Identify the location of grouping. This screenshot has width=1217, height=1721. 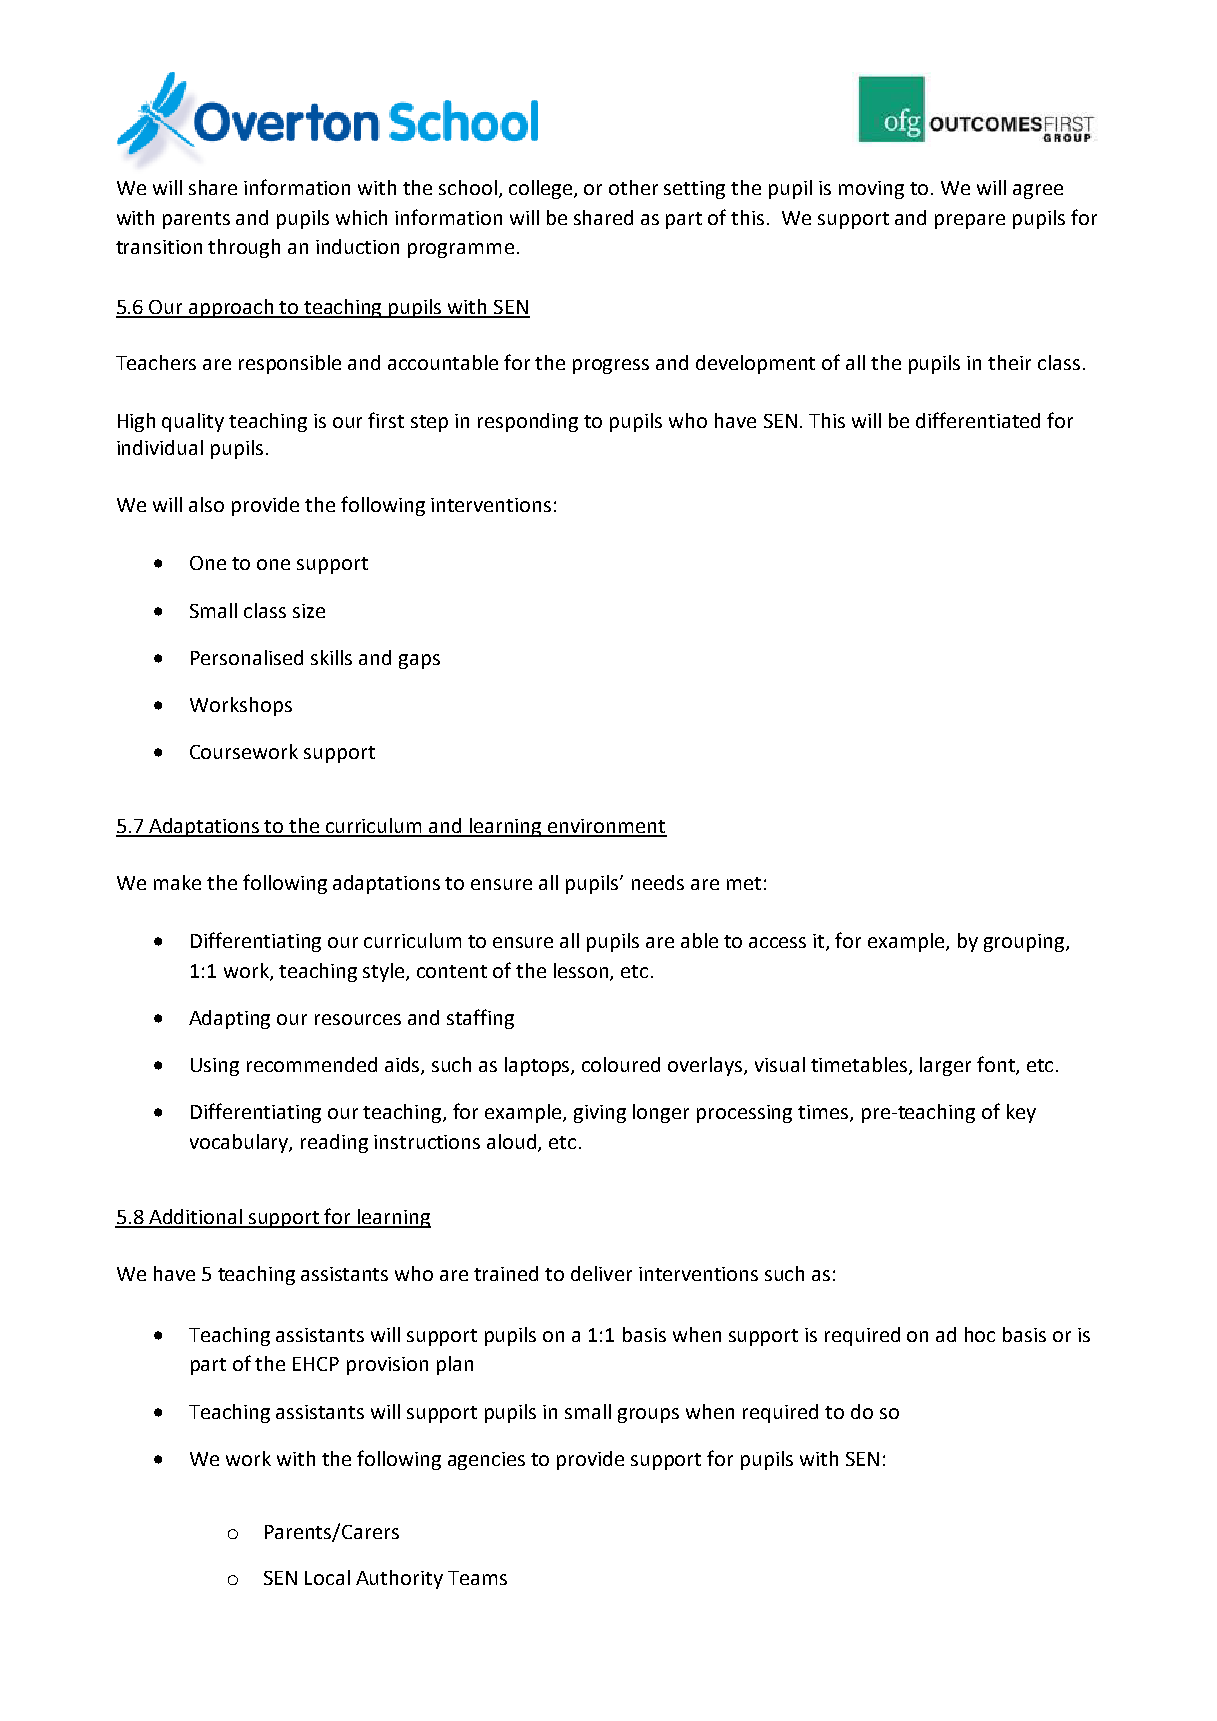
(1025, 943).
